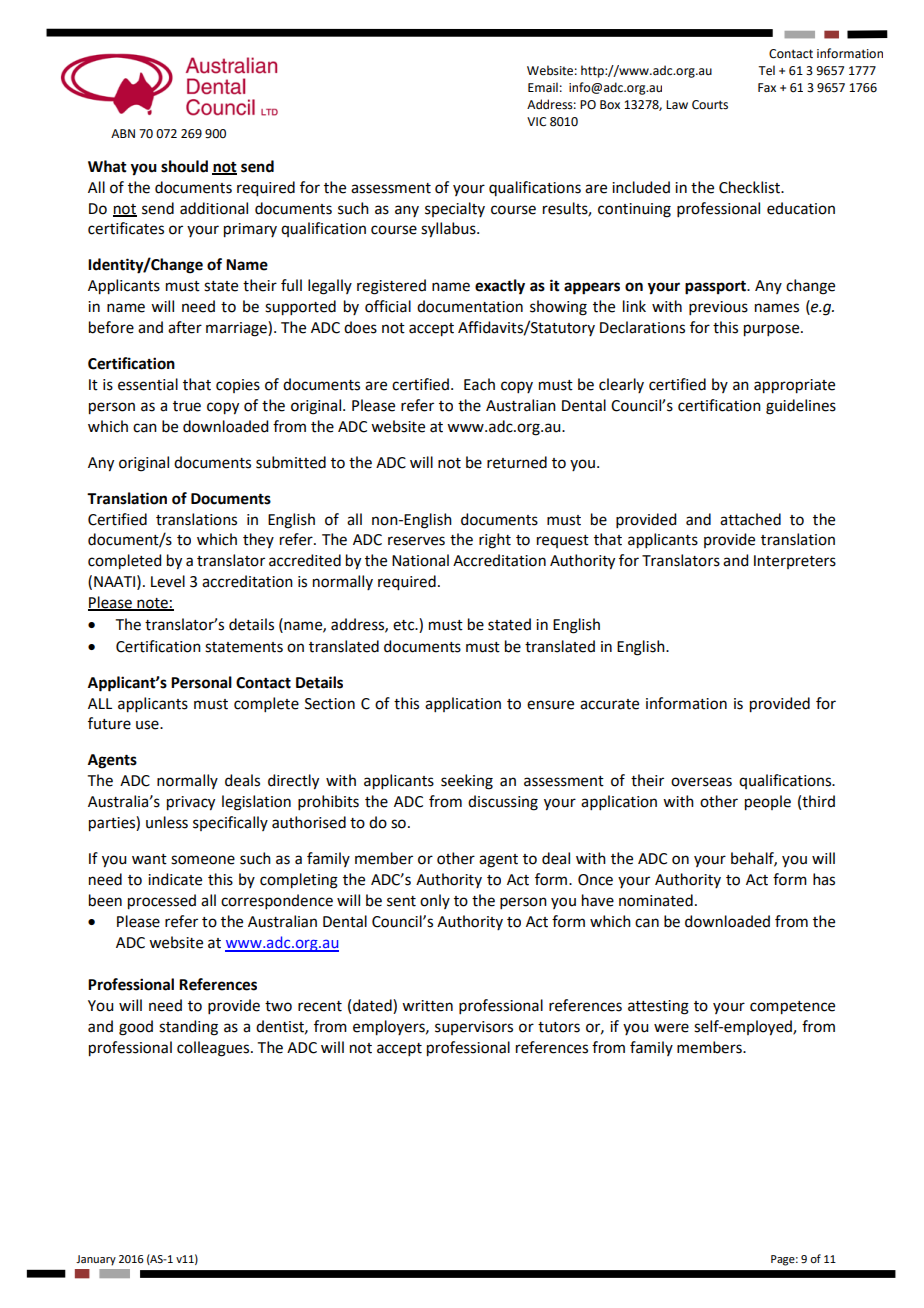  I want to click on Each, so click(479, 384).
